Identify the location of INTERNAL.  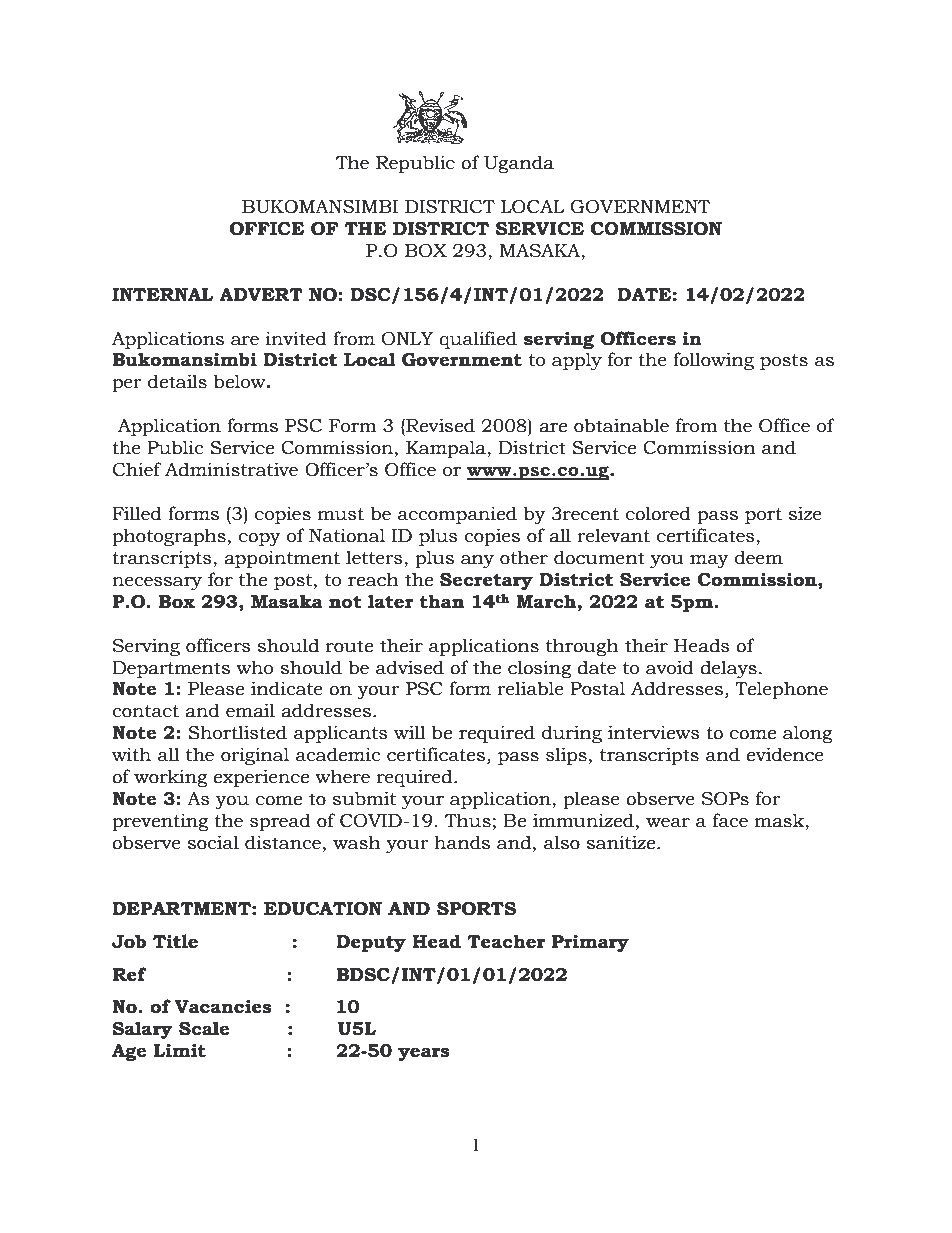
(163, 294).
